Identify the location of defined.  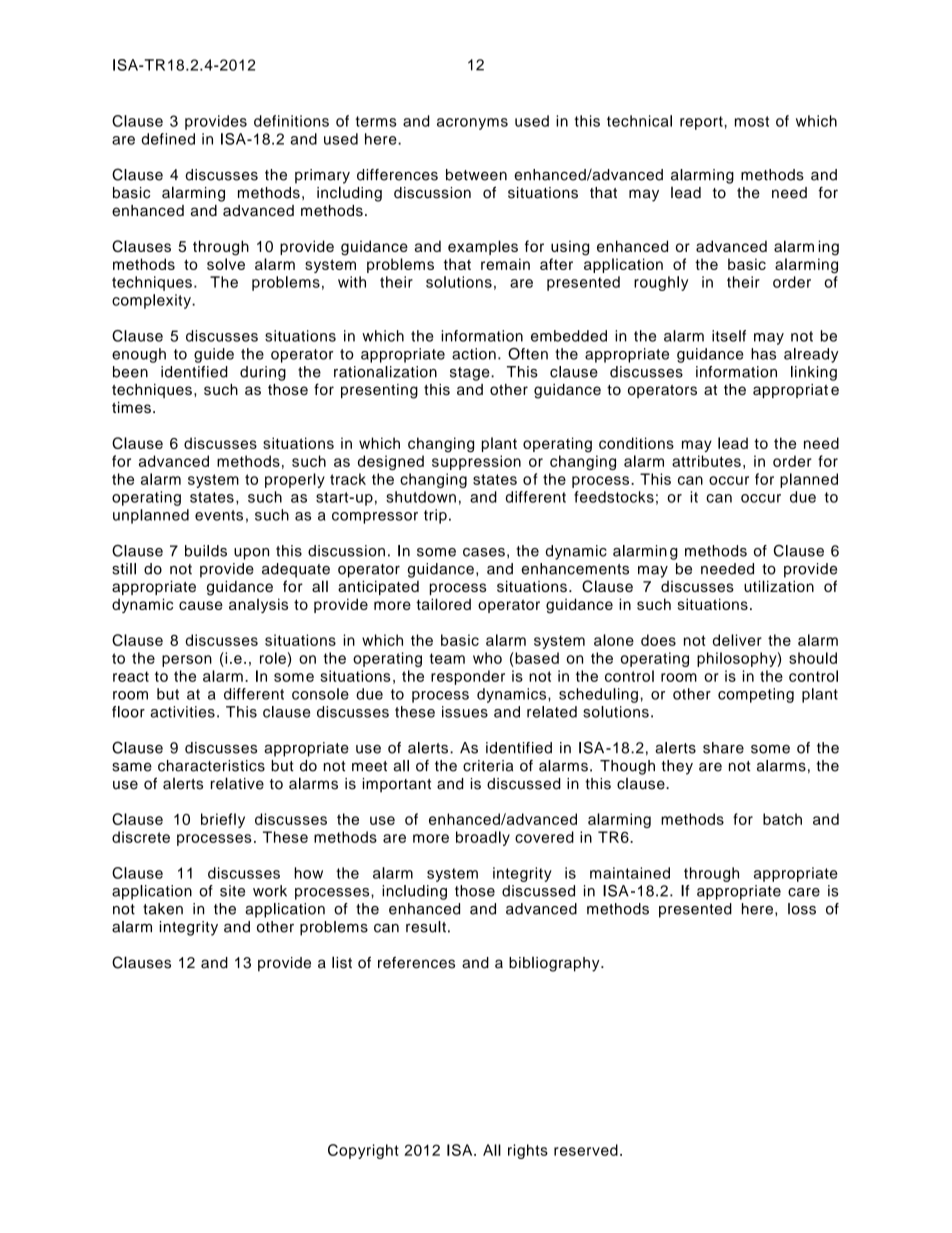
(168, 139).
